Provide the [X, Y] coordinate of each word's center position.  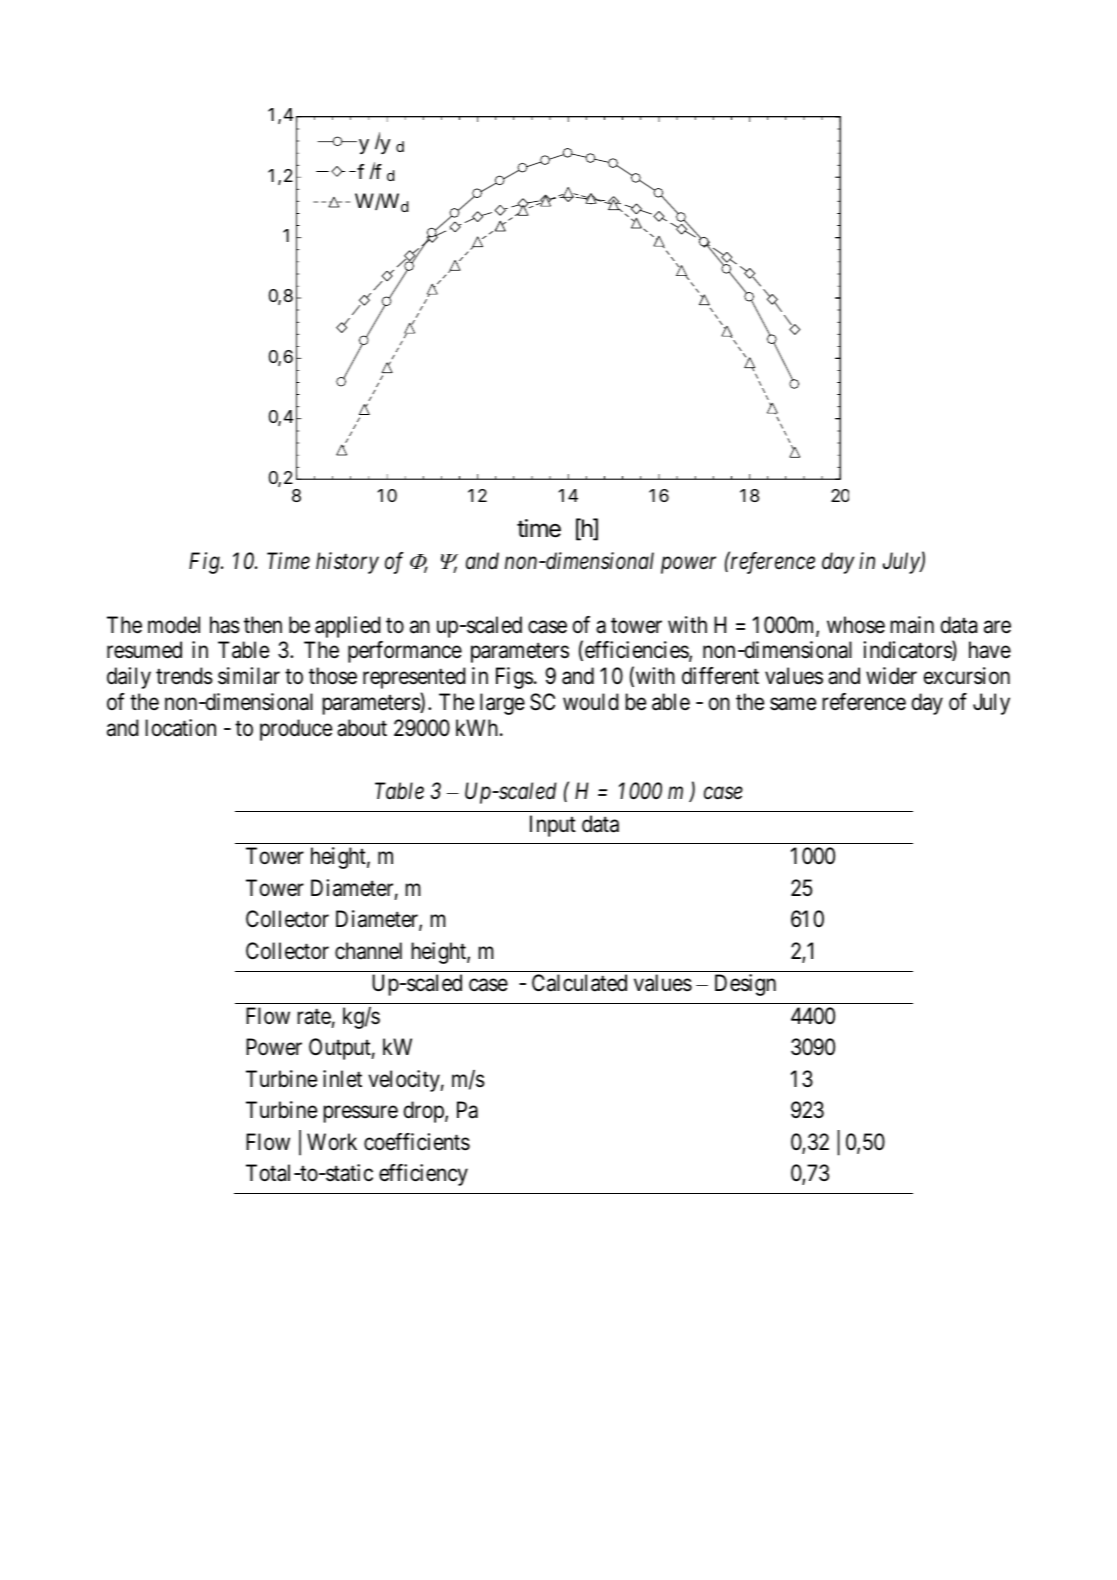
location [180, 728]
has [225, 625]
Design [745, 985]
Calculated [579, 983]
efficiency [423, 1175]
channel [368, 951]
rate [314, 1017]
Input [553, 826]
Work [332, 1142]
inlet [342, 1078]
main [912, 625]
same [793, 704]
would [591, 702]
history [347, 563]
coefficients [417, 1142]
